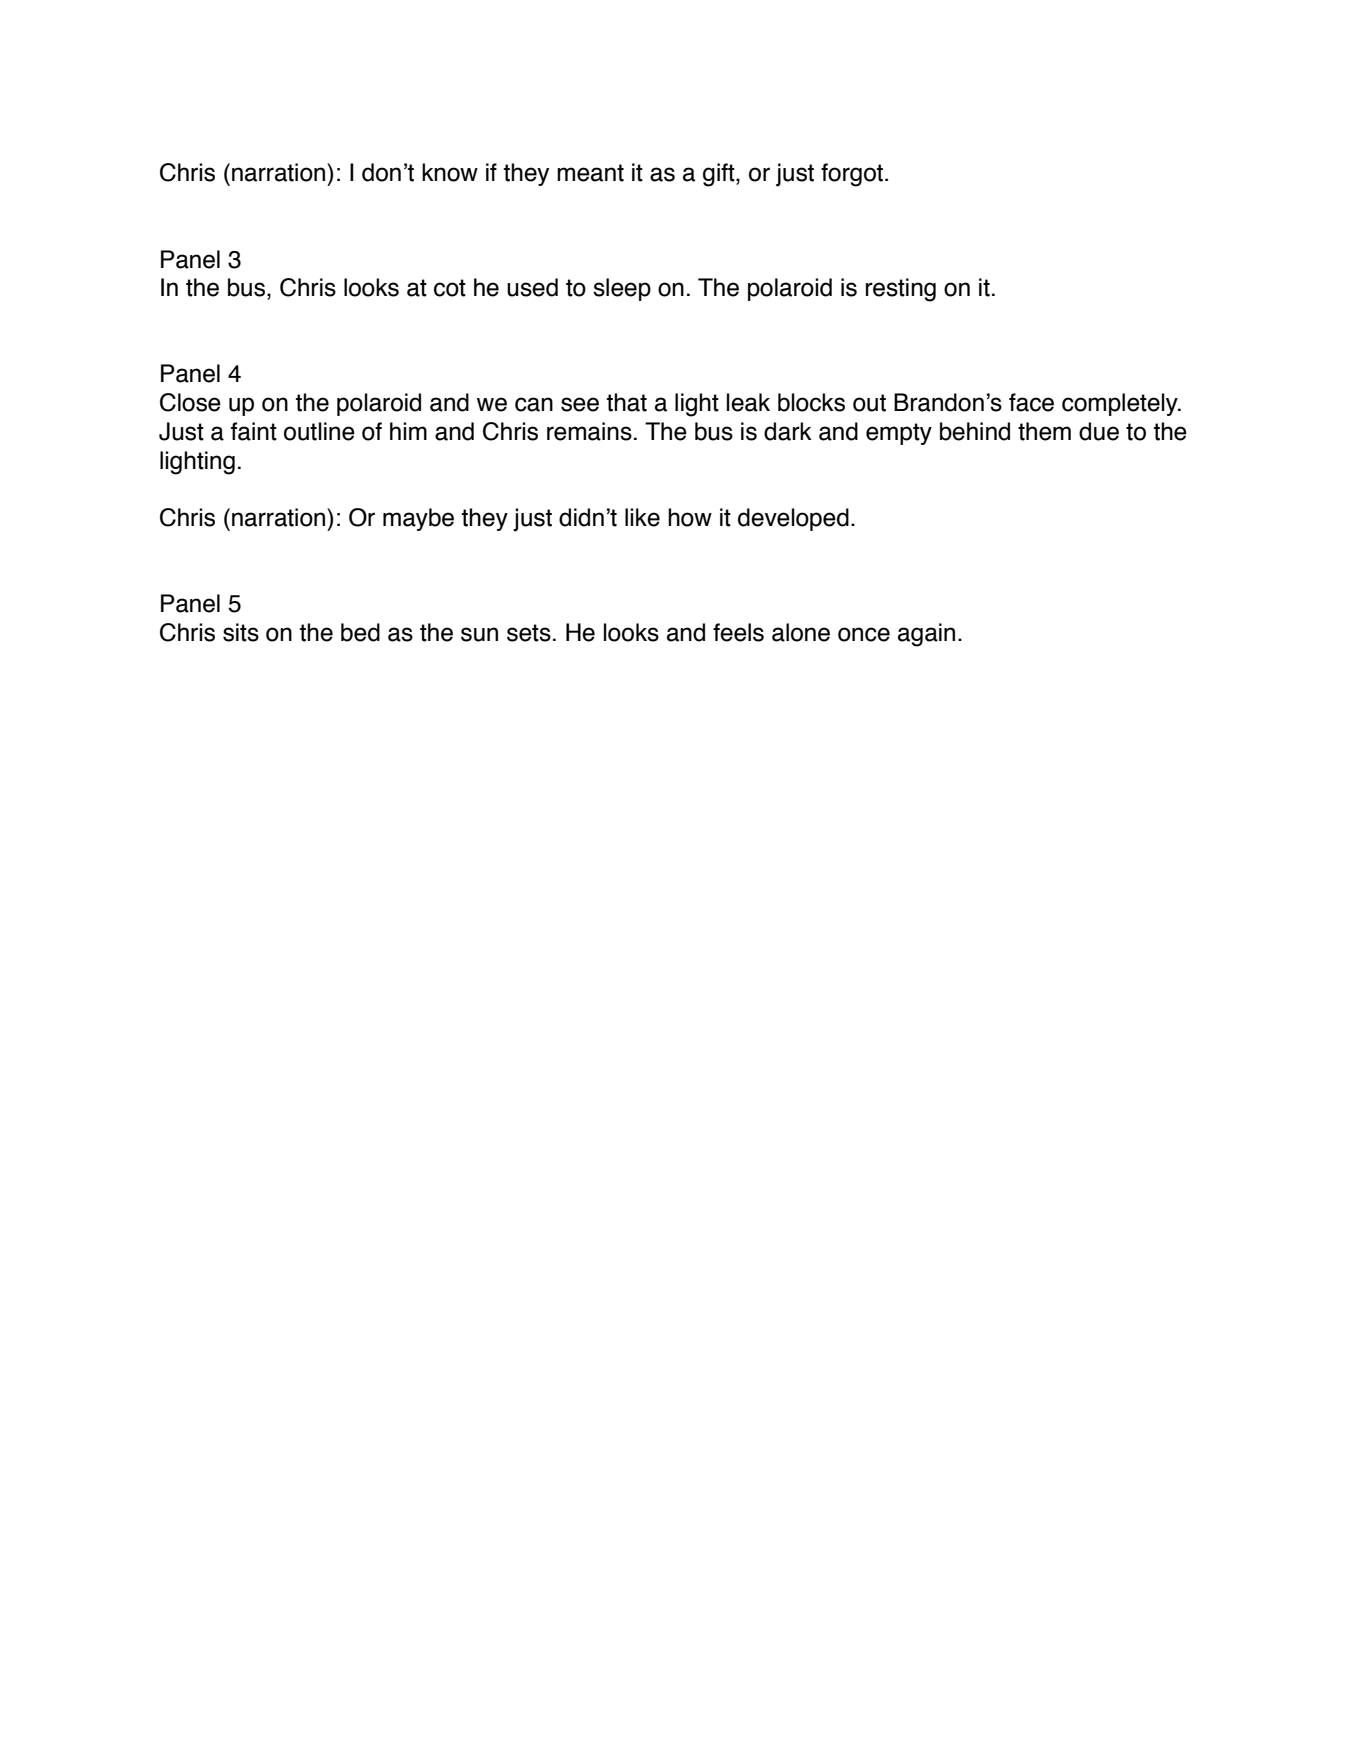 The image size is (1353, 1751). What do you see at coordinates (738, 632) in the screenshot?
I see `feels` at bounding box center [738, 632].
